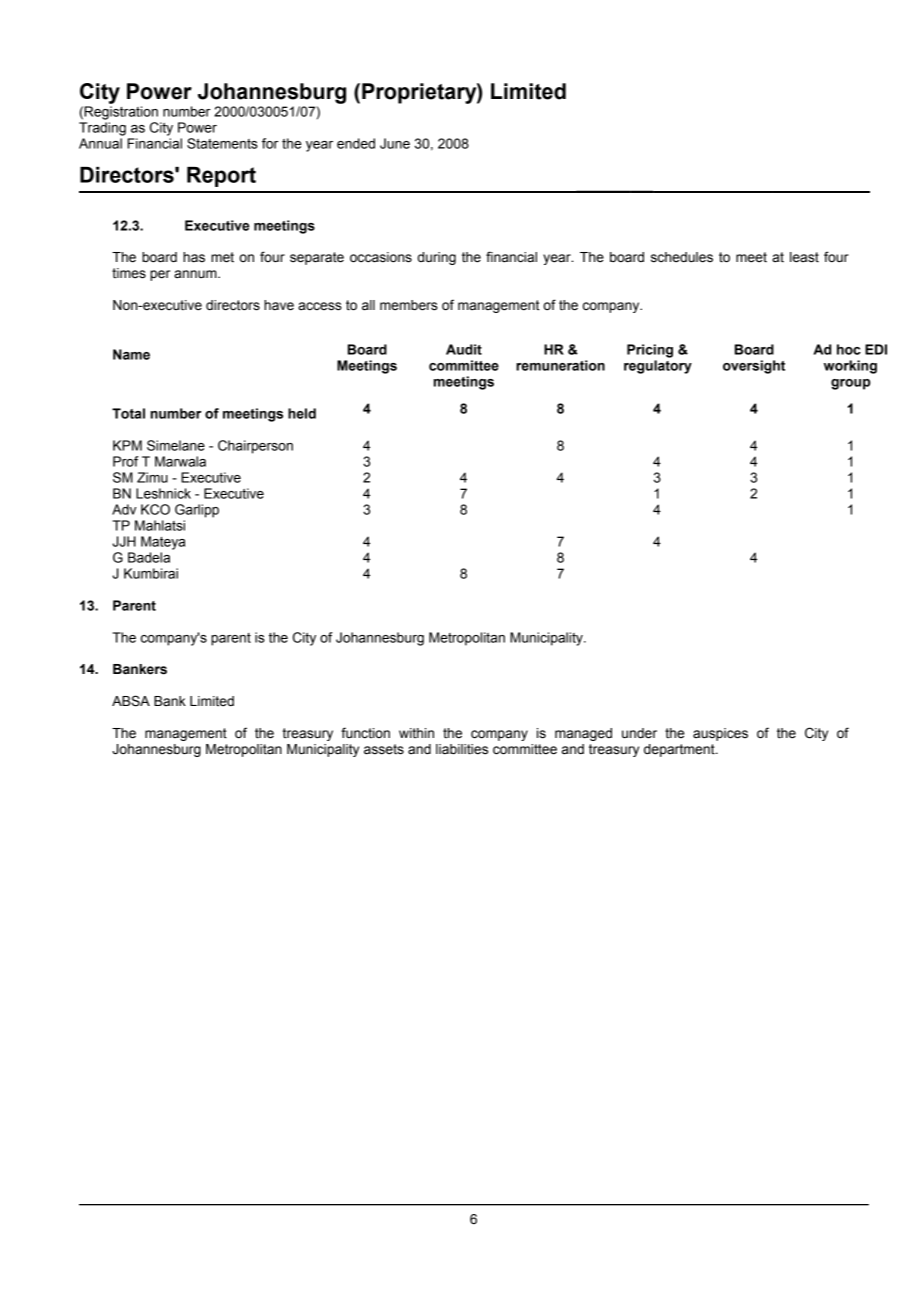 Image resolution: width=924 pixels, height=1305 pixels. Describe the element at coordinates (255, 447) in the screenshot. I see `Chairperson` at that location.
